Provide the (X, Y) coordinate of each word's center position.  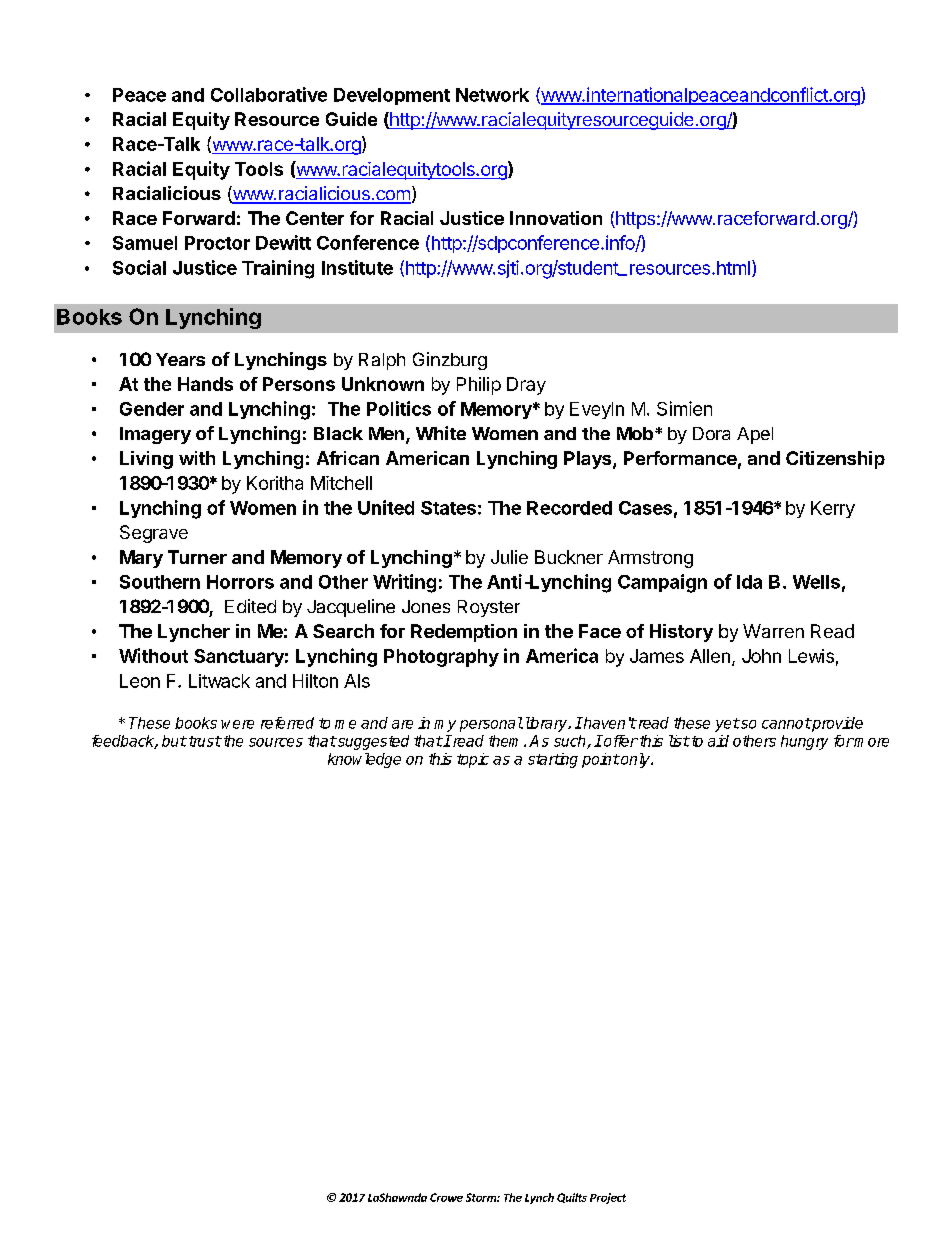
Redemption (464, 633)
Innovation (556, 218)
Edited (250, 606)
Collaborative (269, 94)
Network (492, 95)
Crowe (446, 1197)
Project (608, 1198)
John (761, 656)
